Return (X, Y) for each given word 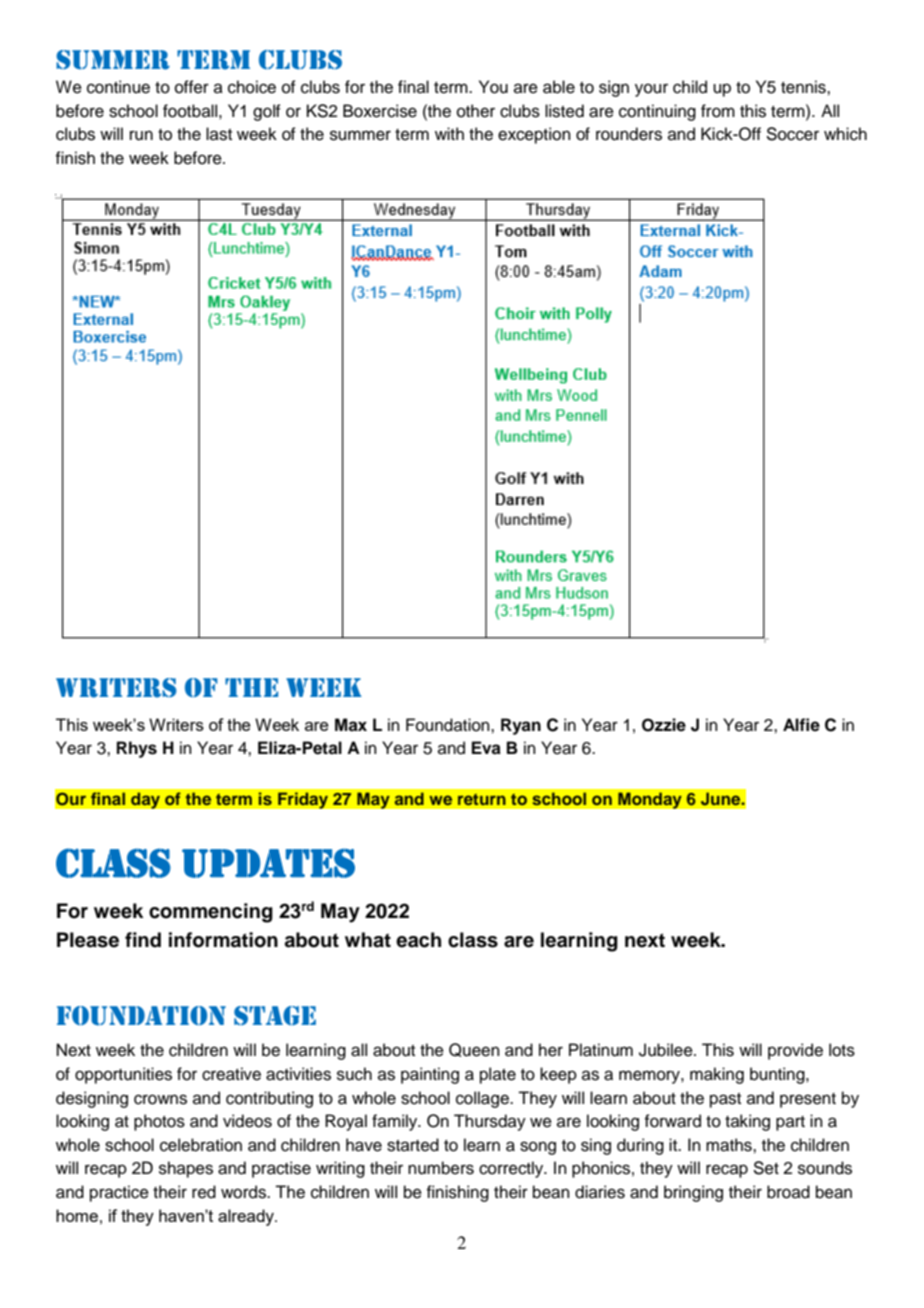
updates (268, 863)
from (718, 111)
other (476, 111)
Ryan (521, 726)
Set (766, 1168)
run (141, 135)
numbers (441, 1168)
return (482, 799)
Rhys (137, 749)
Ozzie (664, 725)
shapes (186, 1169)
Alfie (801, 725)
